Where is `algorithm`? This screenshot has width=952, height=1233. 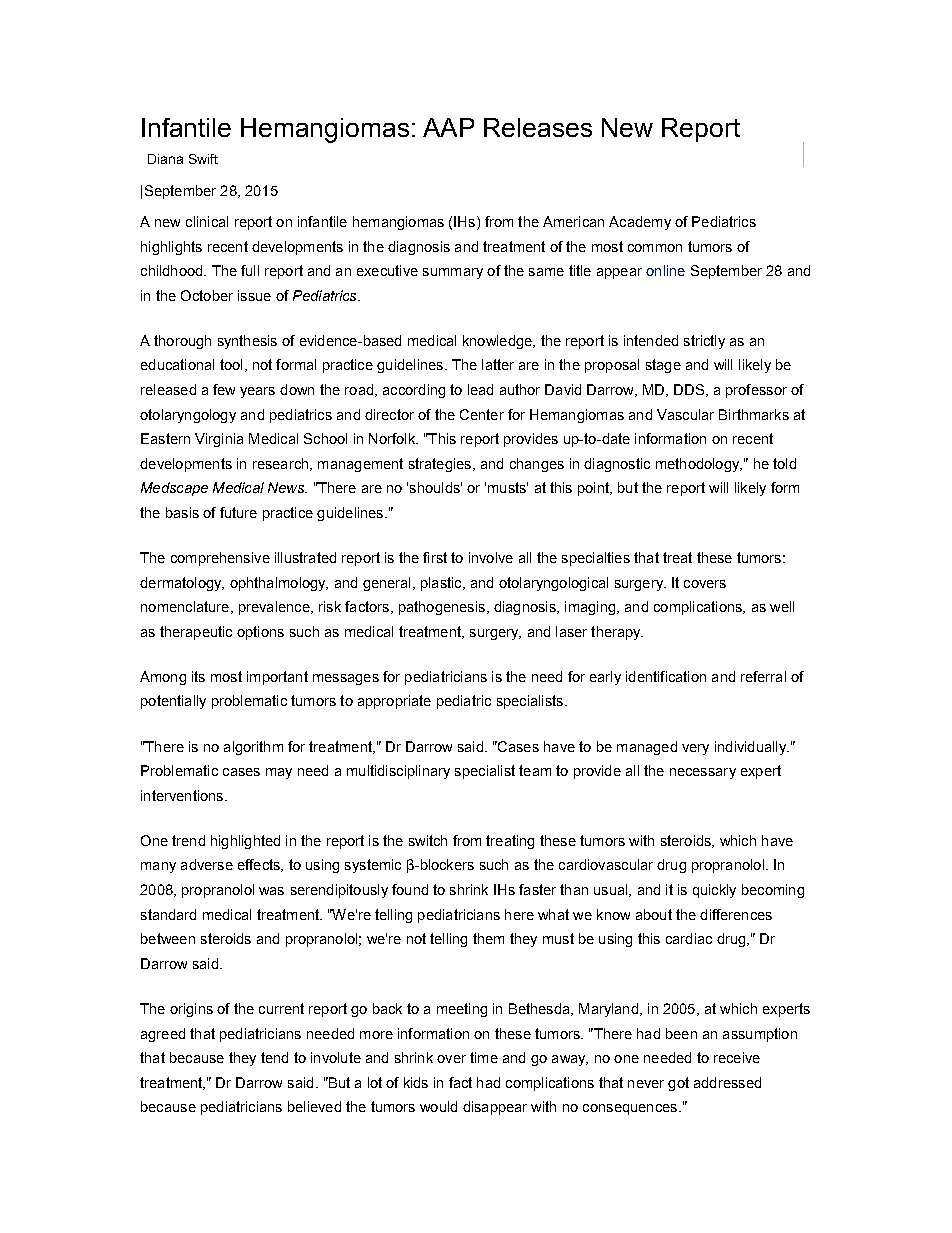
algorithm is located at coordinates (253, 748).
